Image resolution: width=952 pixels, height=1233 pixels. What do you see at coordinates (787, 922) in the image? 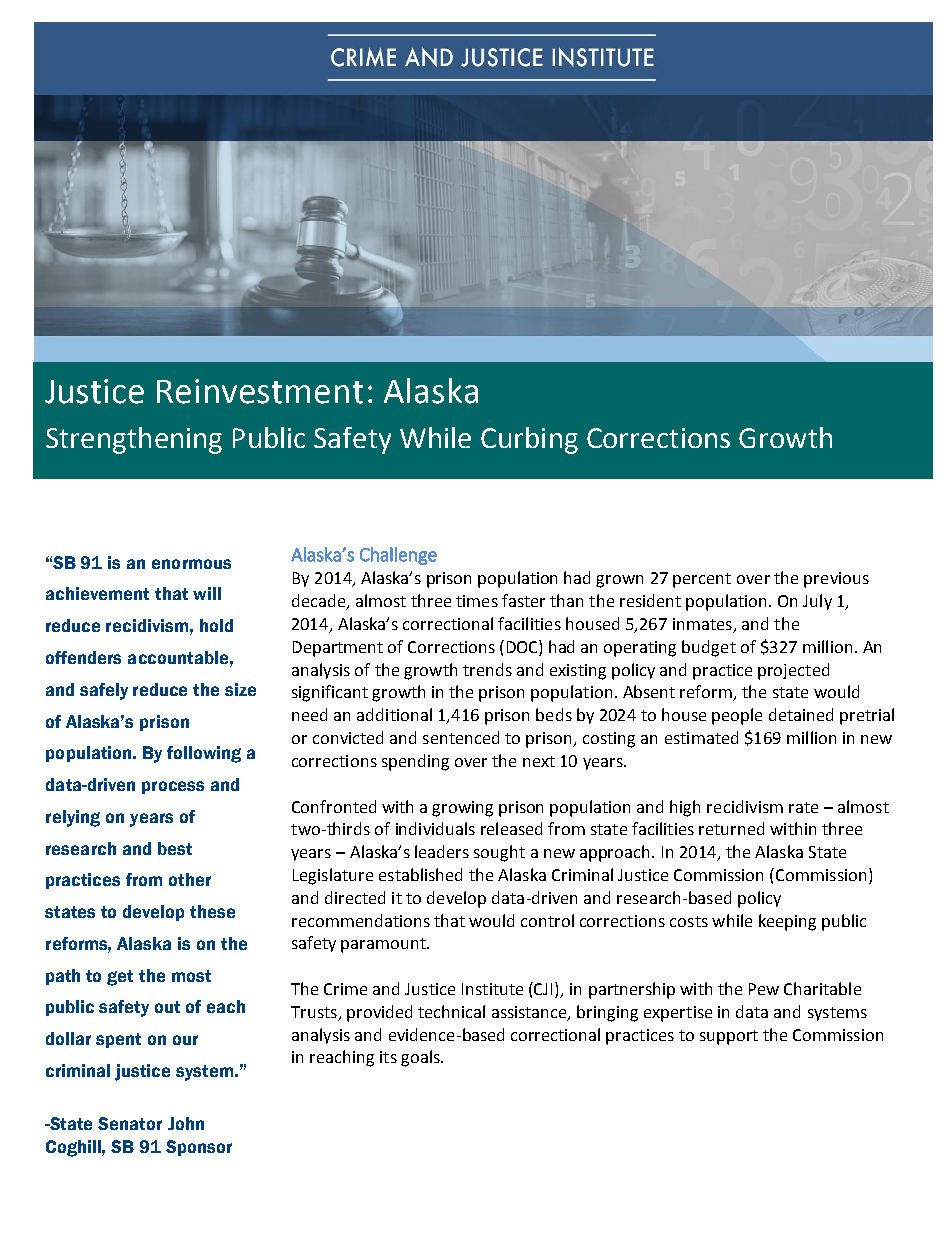
I see `keeping` at bounding box center [787, 922].
